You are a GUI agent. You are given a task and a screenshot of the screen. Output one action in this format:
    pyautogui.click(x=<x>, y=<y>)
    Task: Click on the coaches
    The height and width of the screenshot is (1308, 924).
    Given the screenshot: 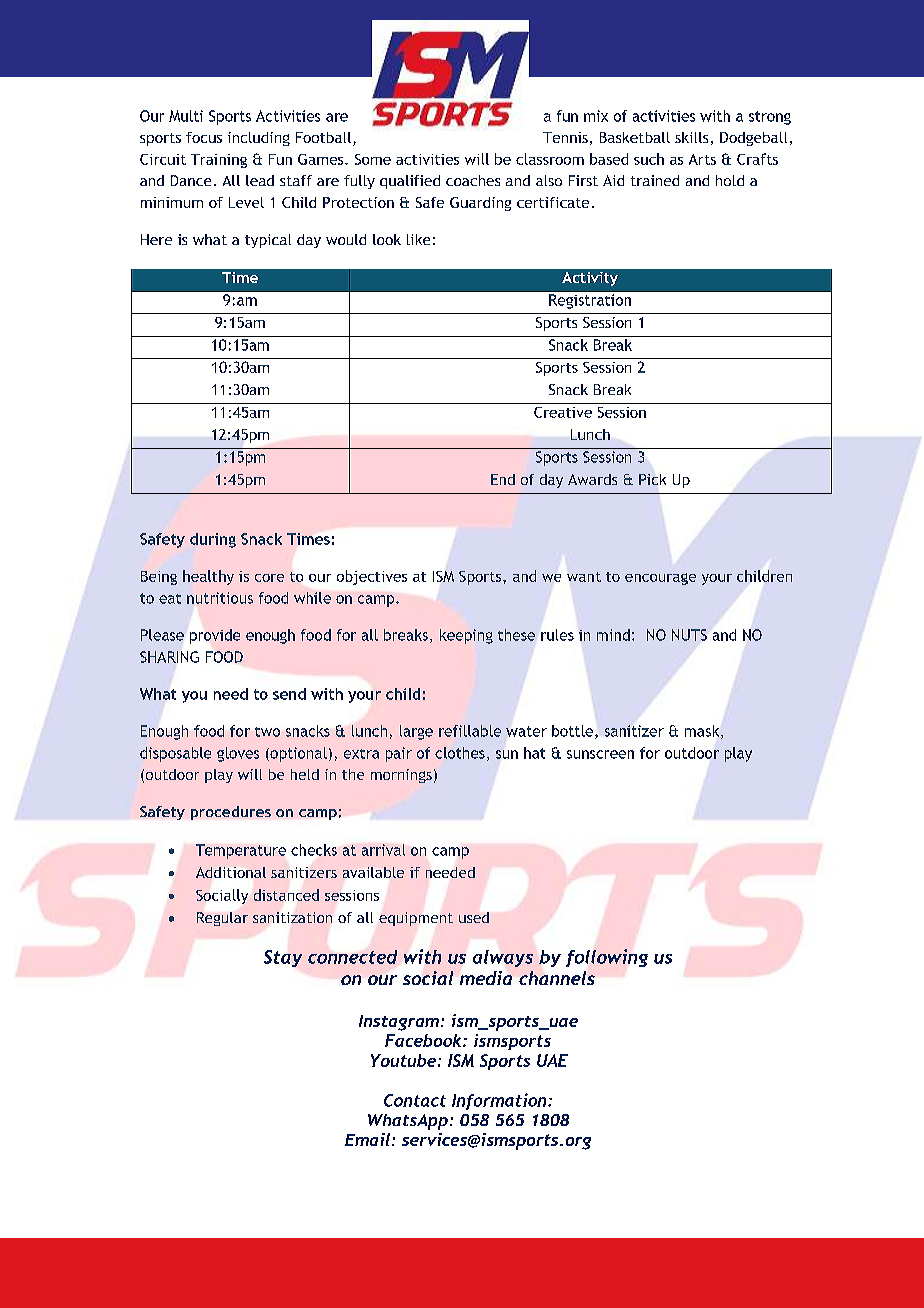 What is the action you would take?
    pyautogui.click(x=473, y=180)
